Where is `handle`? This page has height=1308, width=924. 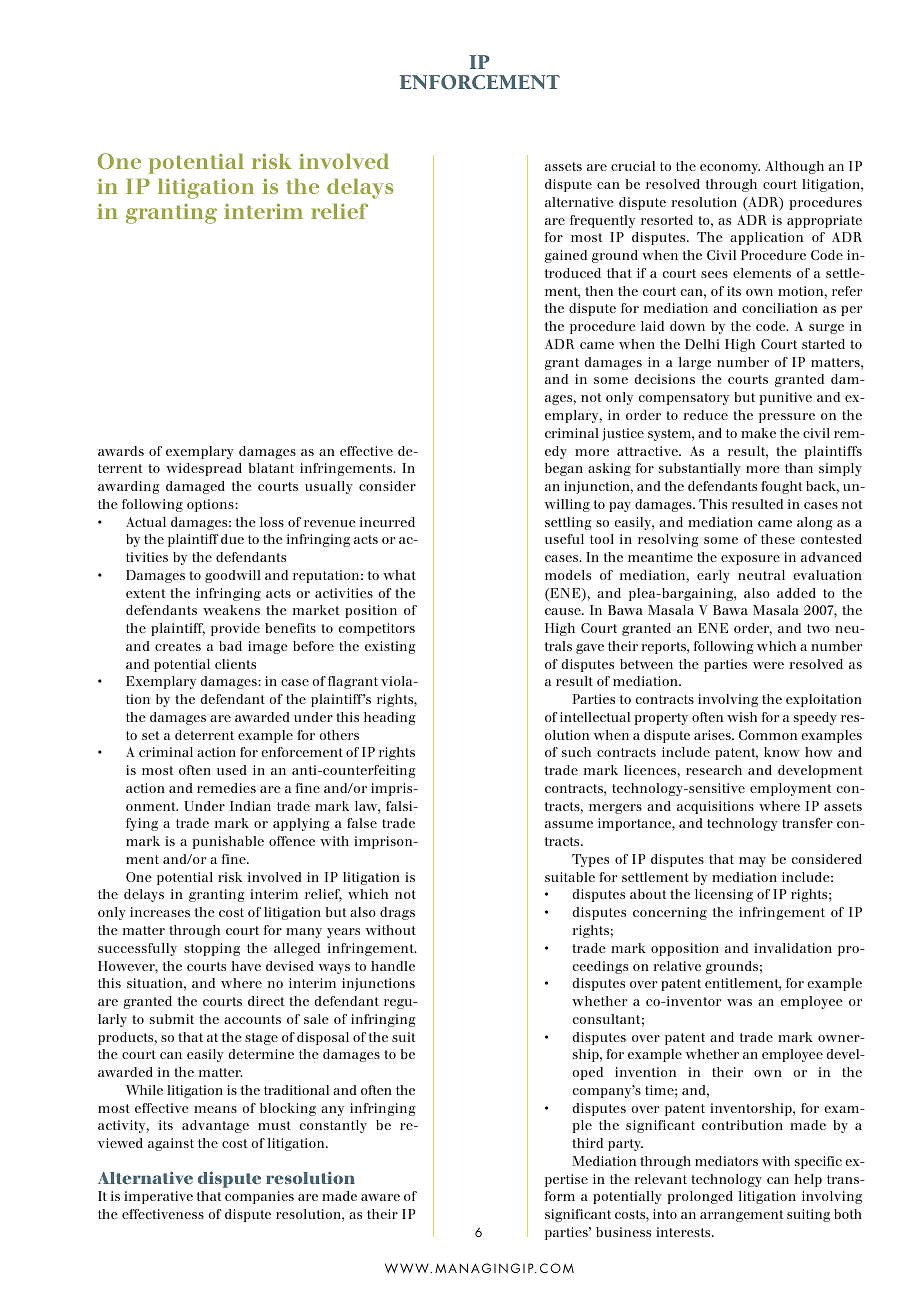 handle is located at coordinates (393, 966).
